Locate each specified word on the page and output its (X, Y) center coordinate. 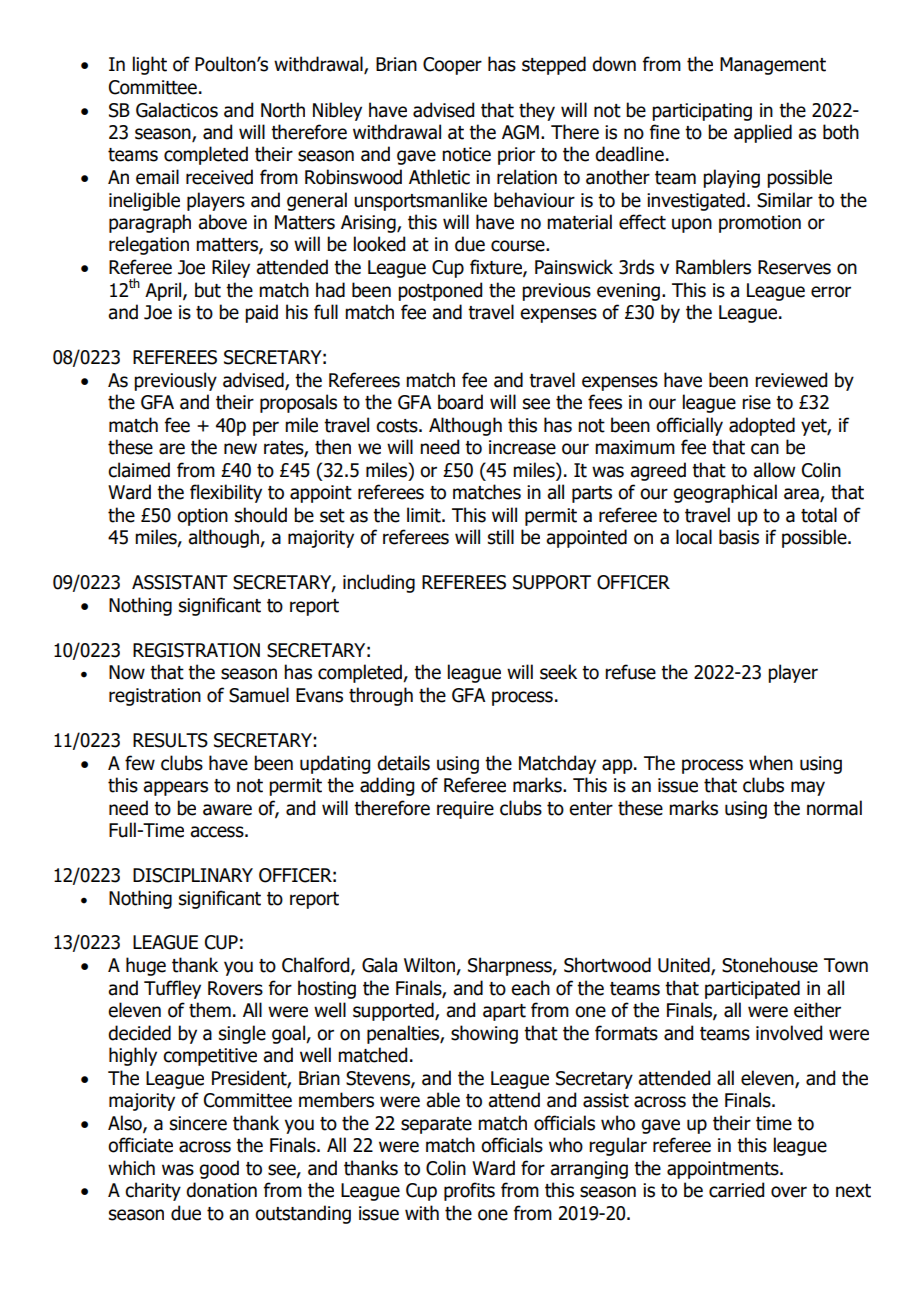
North (283, 110)
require (465, 810)
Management (773, 66)
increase (522, 447)
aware (227, 810)
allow (774, 470)
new (240, 449)
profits (469, 1191)
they (537, 111)
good (219, 1169)
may (808, 788)
